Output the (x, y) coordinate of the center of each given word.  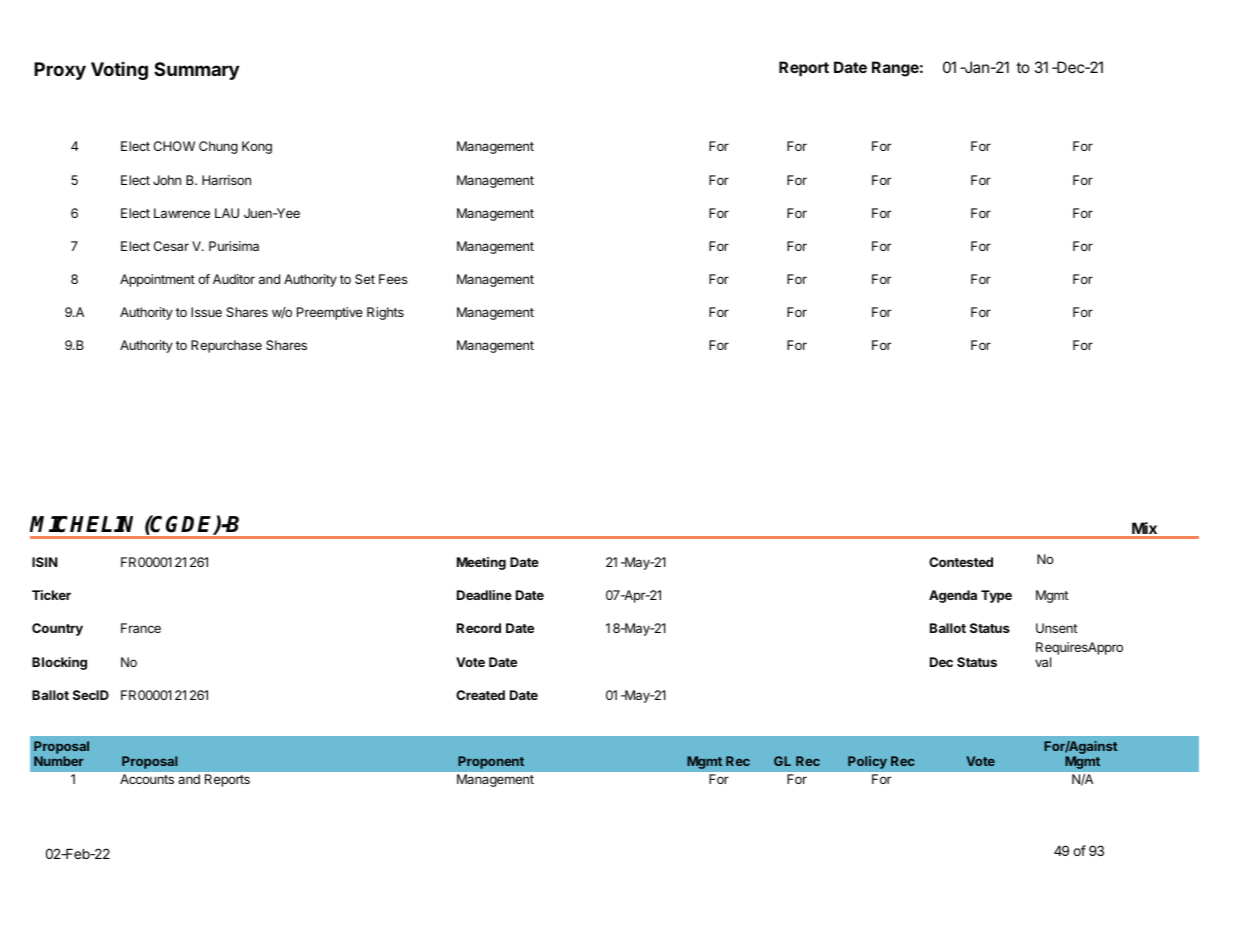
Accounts (147, 779)
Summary (196, 71)
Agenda (953, 596)
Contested (961, 562)
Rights (385, 313)
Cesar (171, 246)
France (141, 628)
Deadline (484, 595)
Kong (257, 147)
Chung (218, 147)
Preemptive (330, 313)
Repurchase (226, 346)
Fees (393, 279)
